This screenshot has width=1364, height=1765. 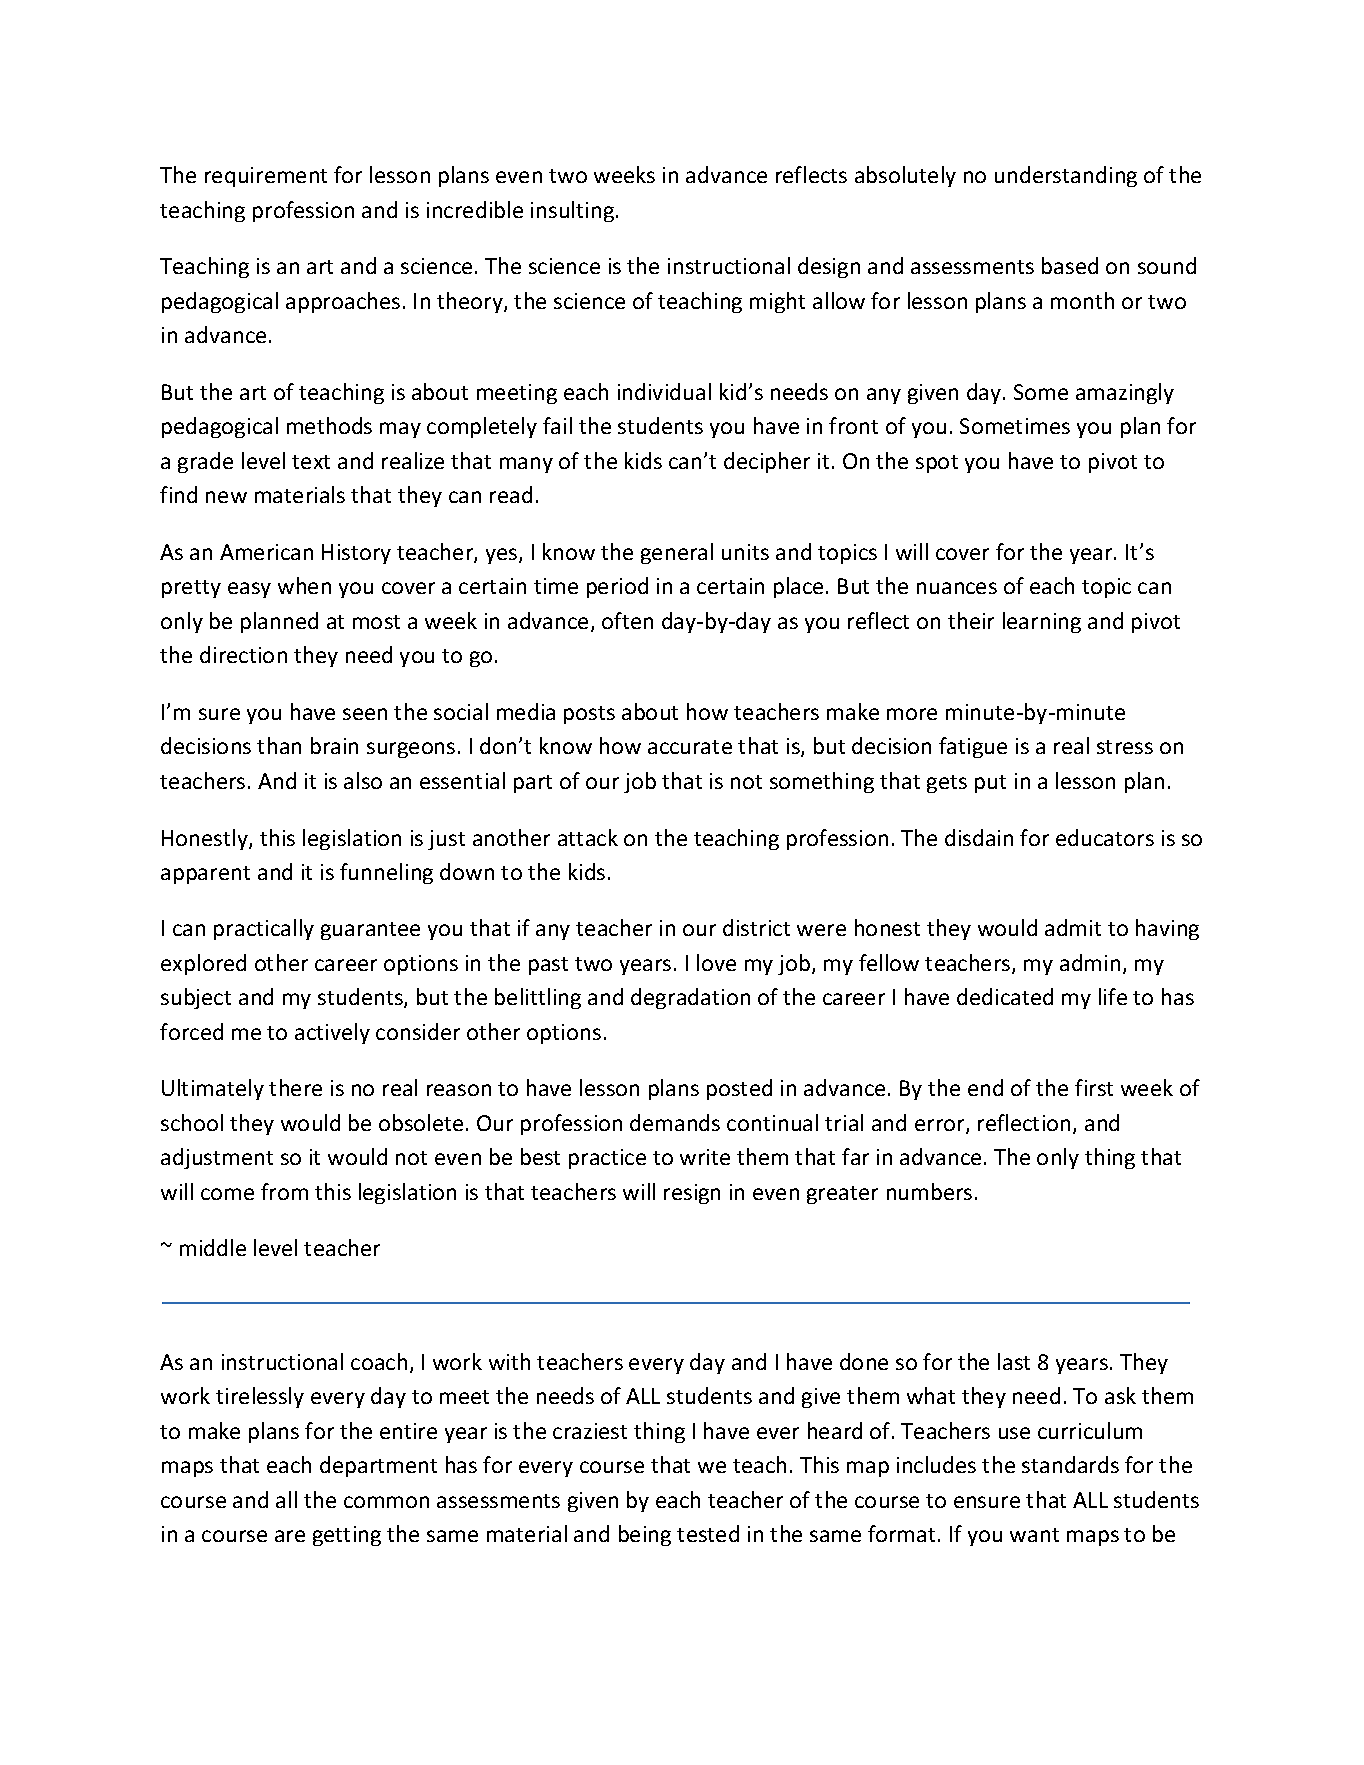 What do you see at coordinates (1066, 176) in the screenshot?
I see `understanding` at bounding box center [1066, 176].
